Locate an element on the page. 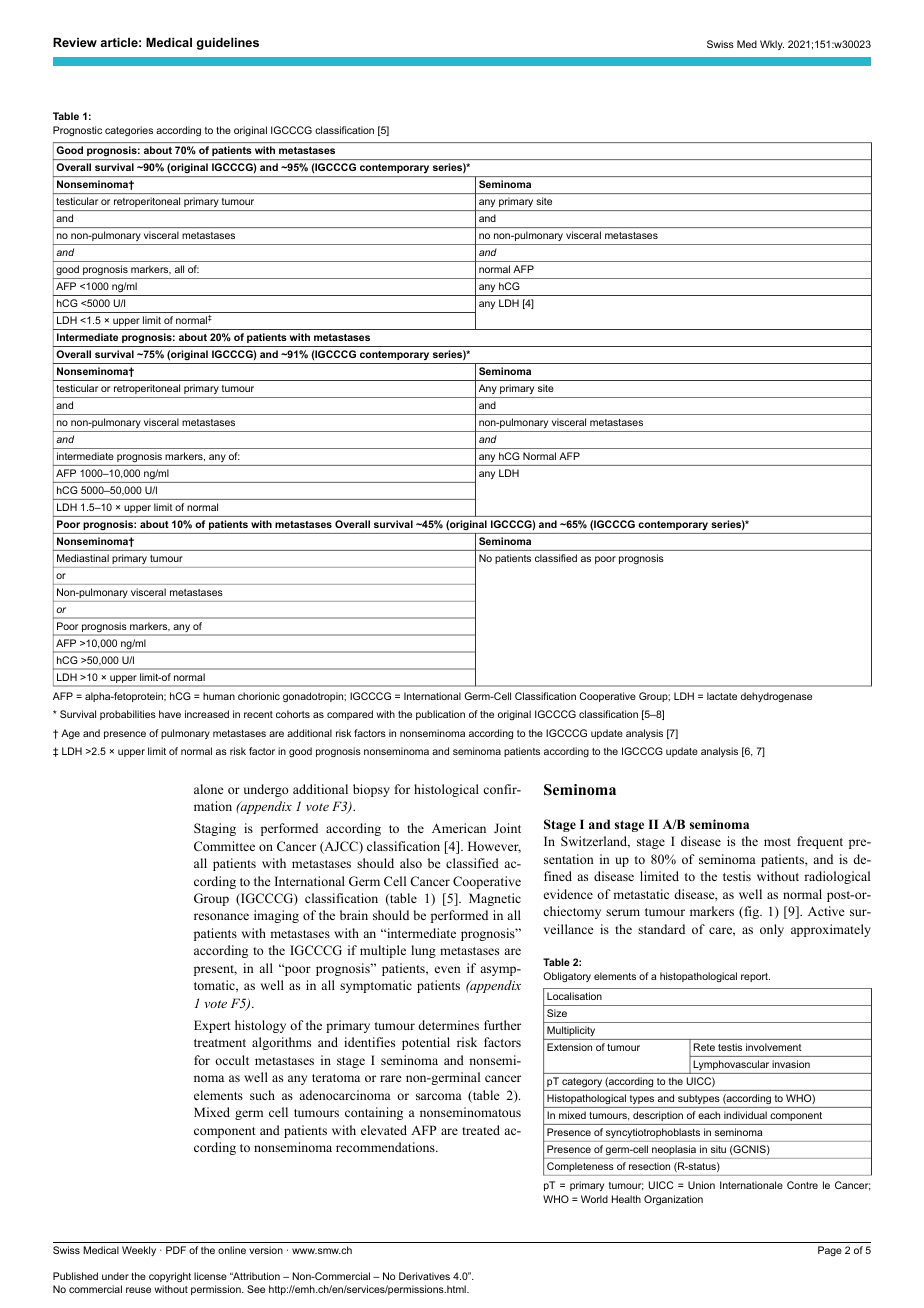 The width and height of the document is (924, 1308). Prognostic is located at coordinates (77, 131).
